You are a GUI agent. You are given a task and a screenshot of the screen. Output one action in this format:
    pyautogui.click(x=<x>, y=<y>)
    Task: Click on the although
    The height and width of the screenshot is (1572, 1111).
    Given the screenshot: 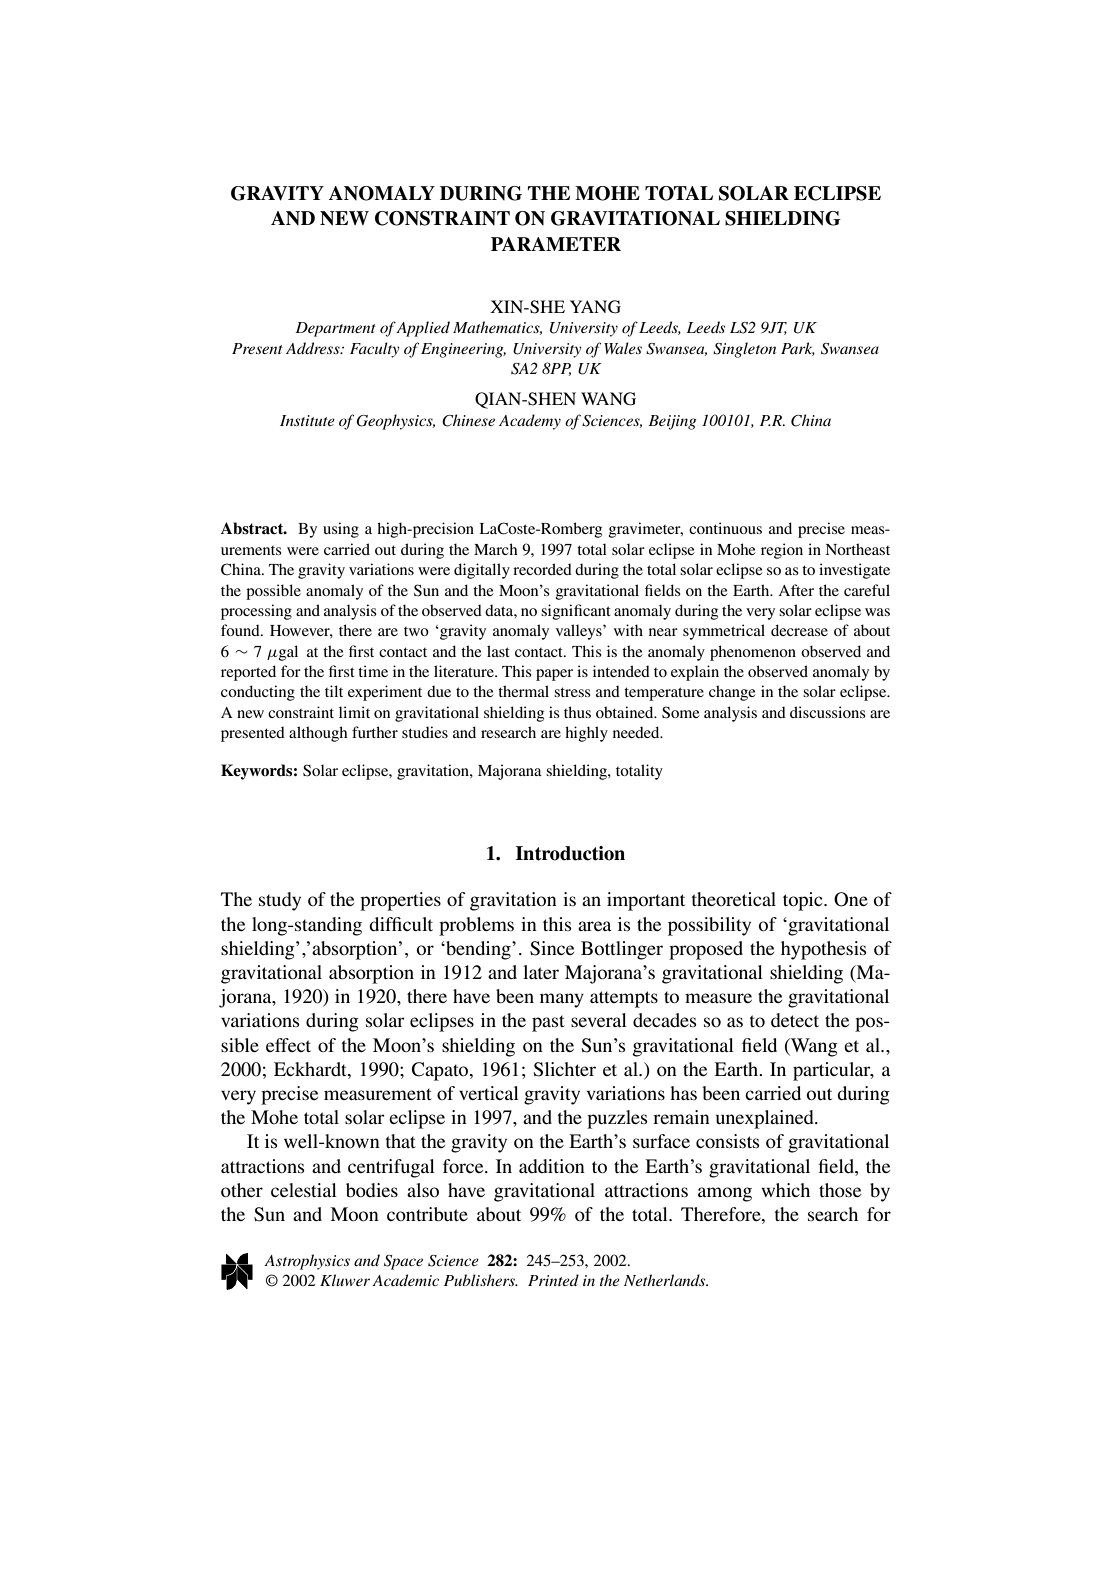 What is the action you would take?
    pyautogui.click(x=318, y=734)
